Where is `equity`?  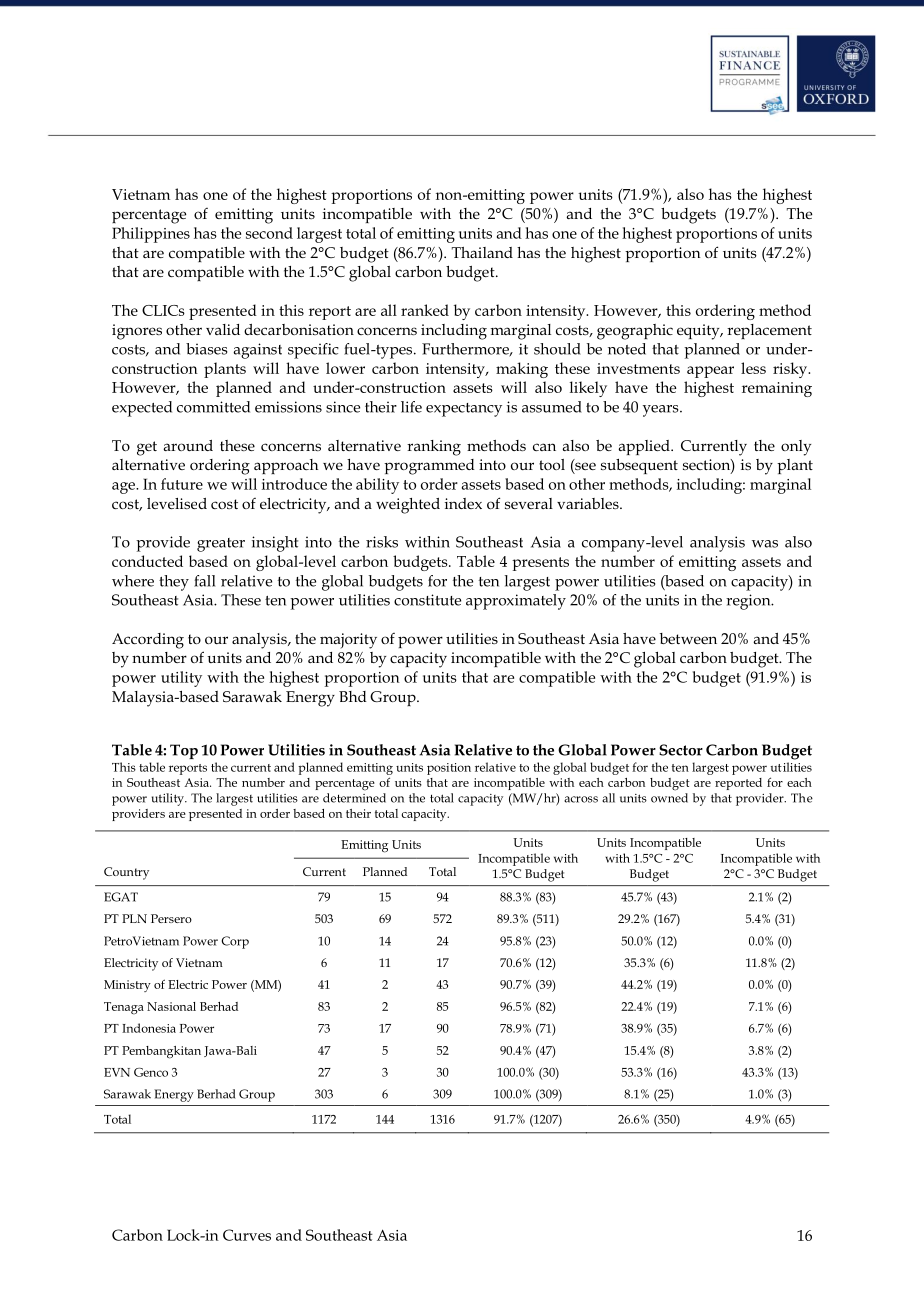 equity is located at coordinates (699, 332).
